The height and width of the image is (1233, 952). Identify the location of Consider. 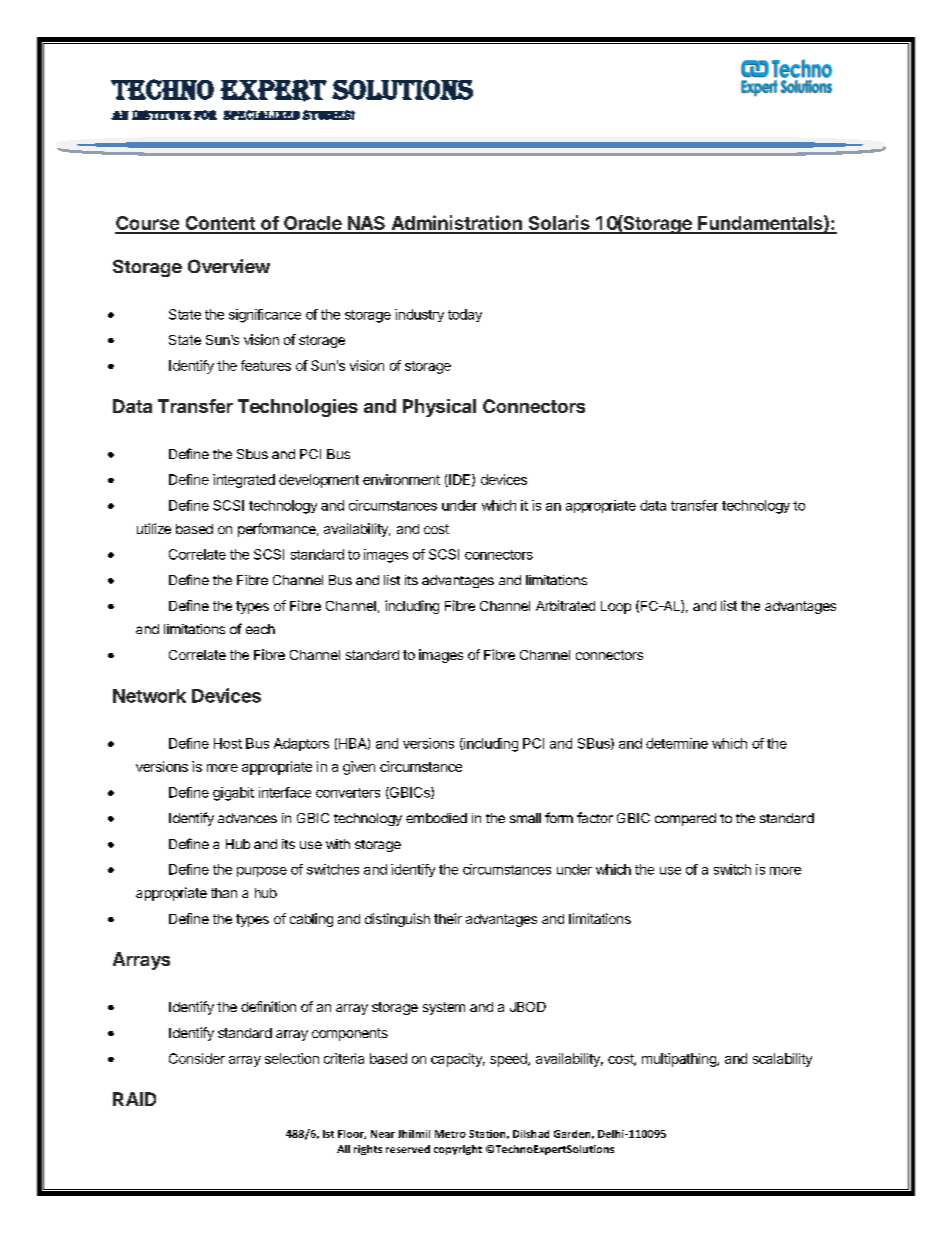
(197, 1058).
